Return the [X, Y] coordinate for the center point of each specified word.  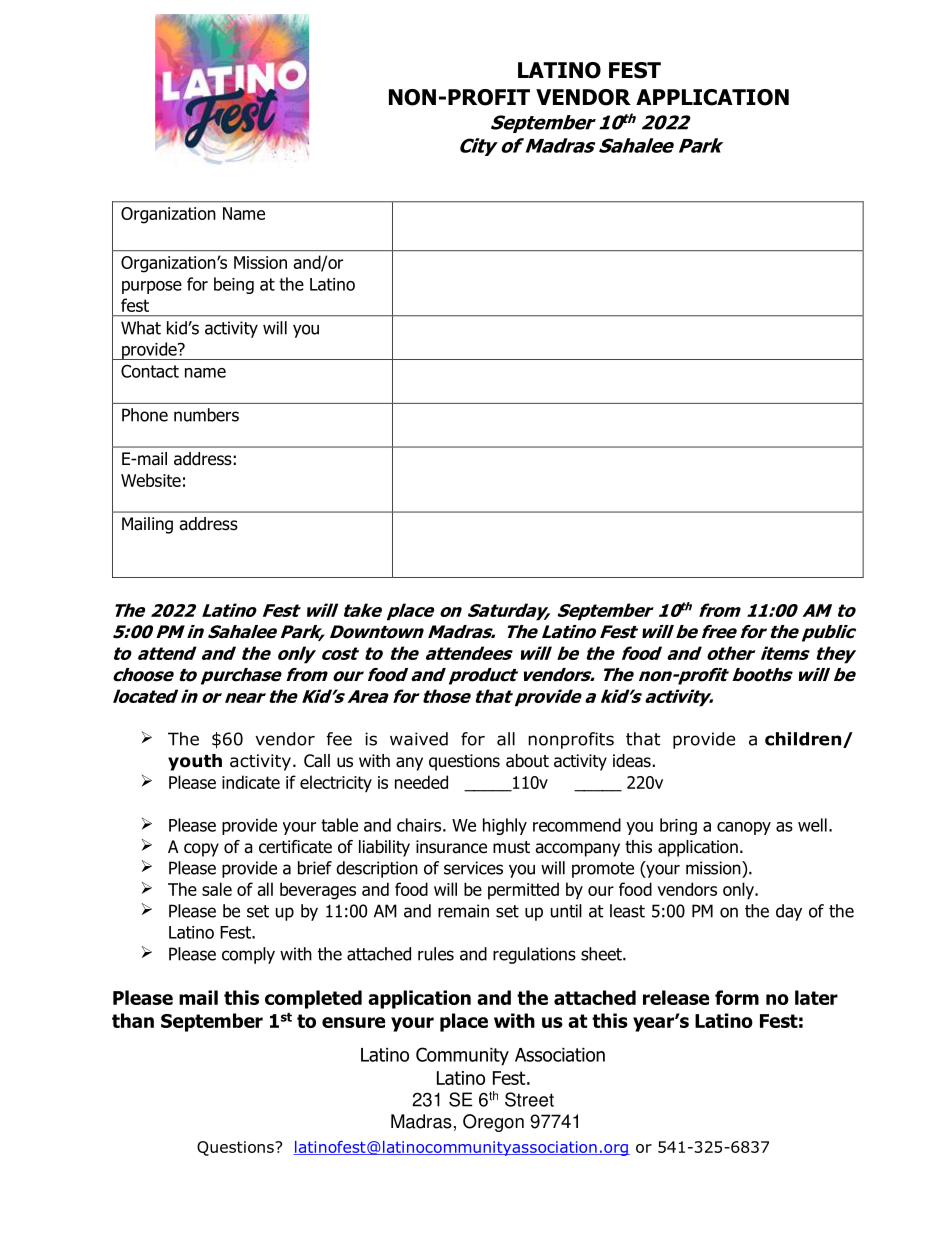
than [133, 1020]
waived [419, 739]
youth [195, 762]
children [804, 740]
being [234, 285]
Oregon [493, 1123]
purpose [152, 287]
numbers [206, 415]
